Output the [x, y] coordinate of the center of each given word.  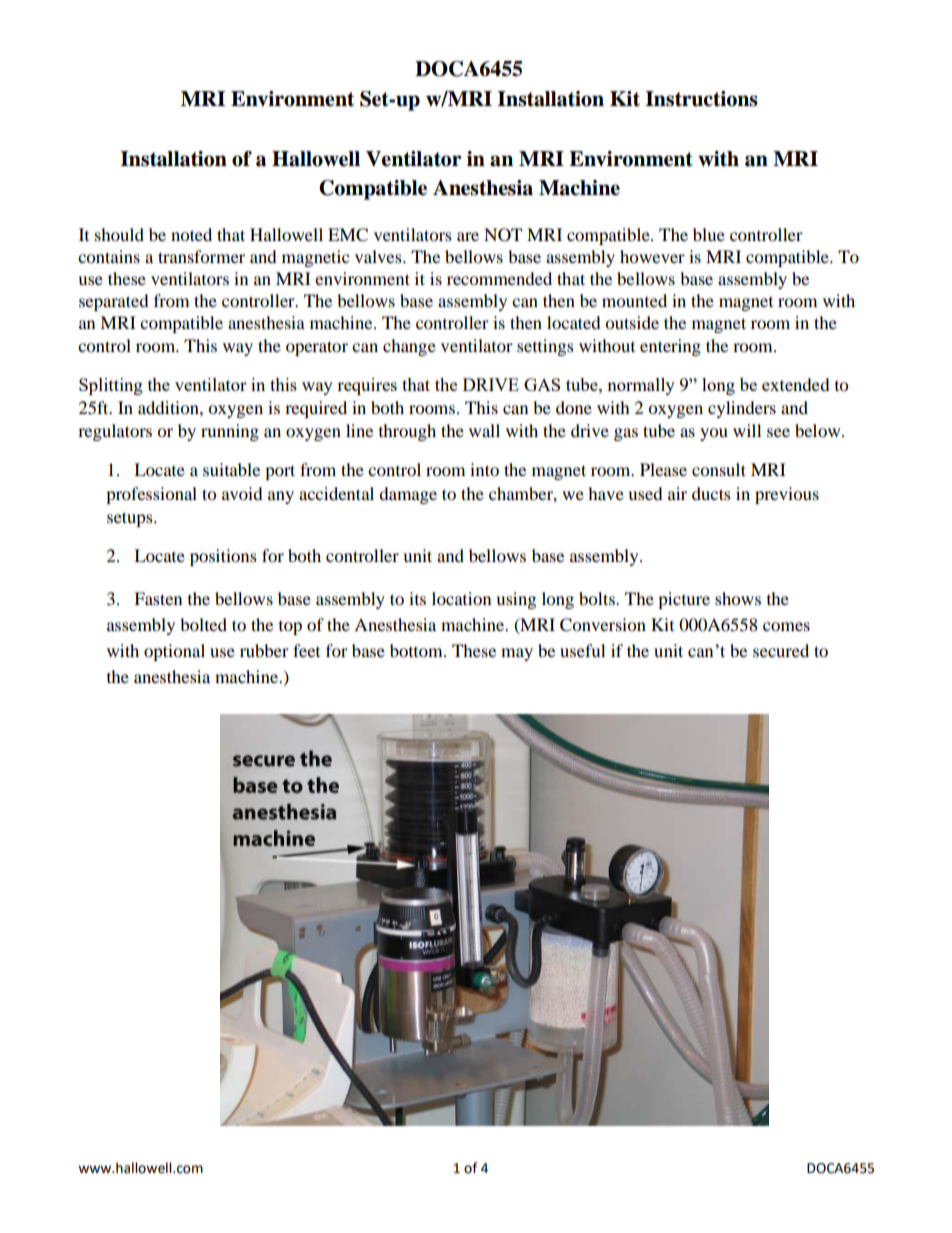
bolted [203, 624]
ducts [711, 493]
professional [151, 495]
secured [781, 650]
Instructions [701, 99]
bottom [417, 650]
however [652, 256]
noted [191, 234]
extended [796, 384]
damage [408, 495]
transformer [201, 256]
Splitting [111, 386]
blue [709, 234]
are [468, 236]
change [409, 347]
